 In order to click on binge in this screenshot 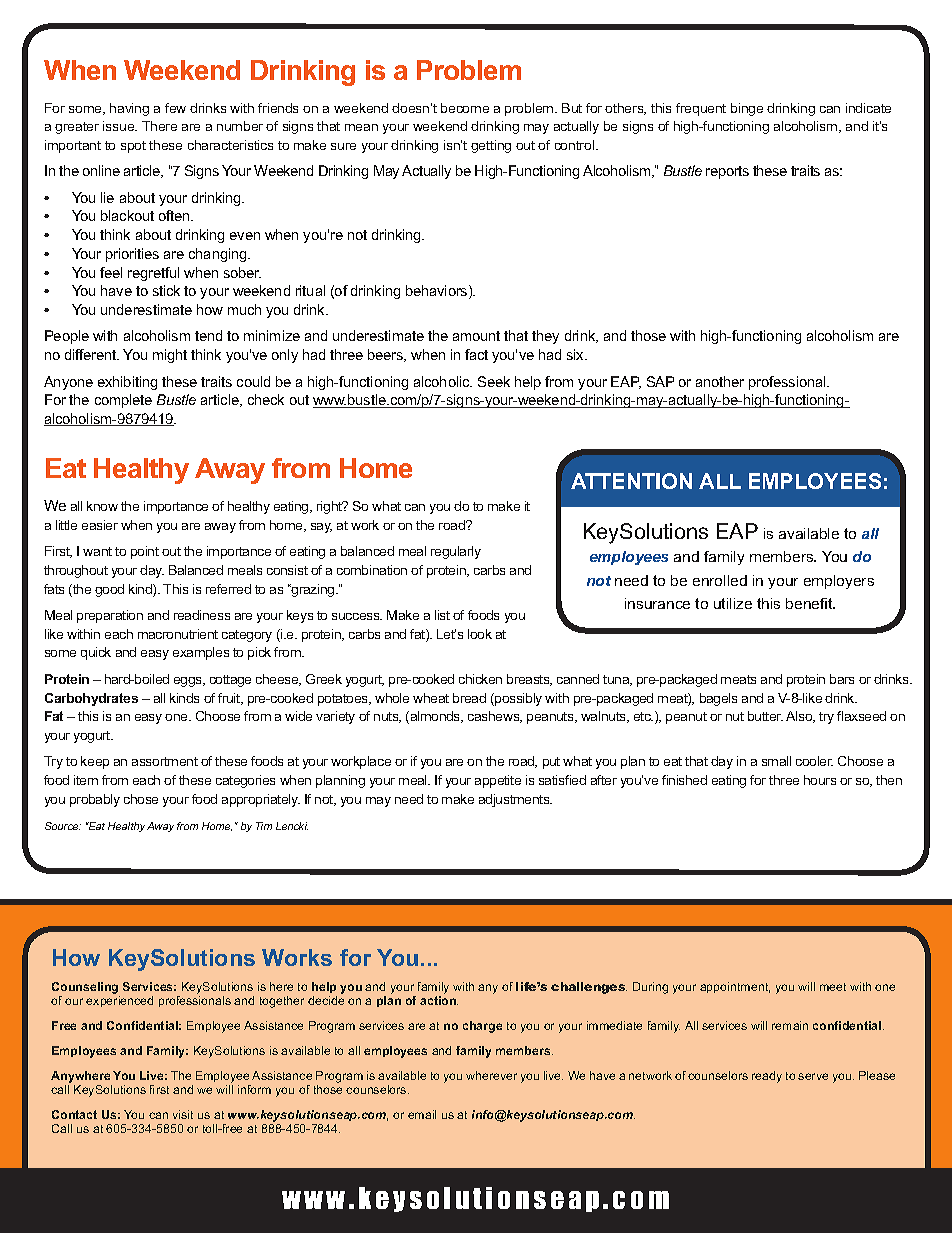, I will do `click(747, 109)`.
